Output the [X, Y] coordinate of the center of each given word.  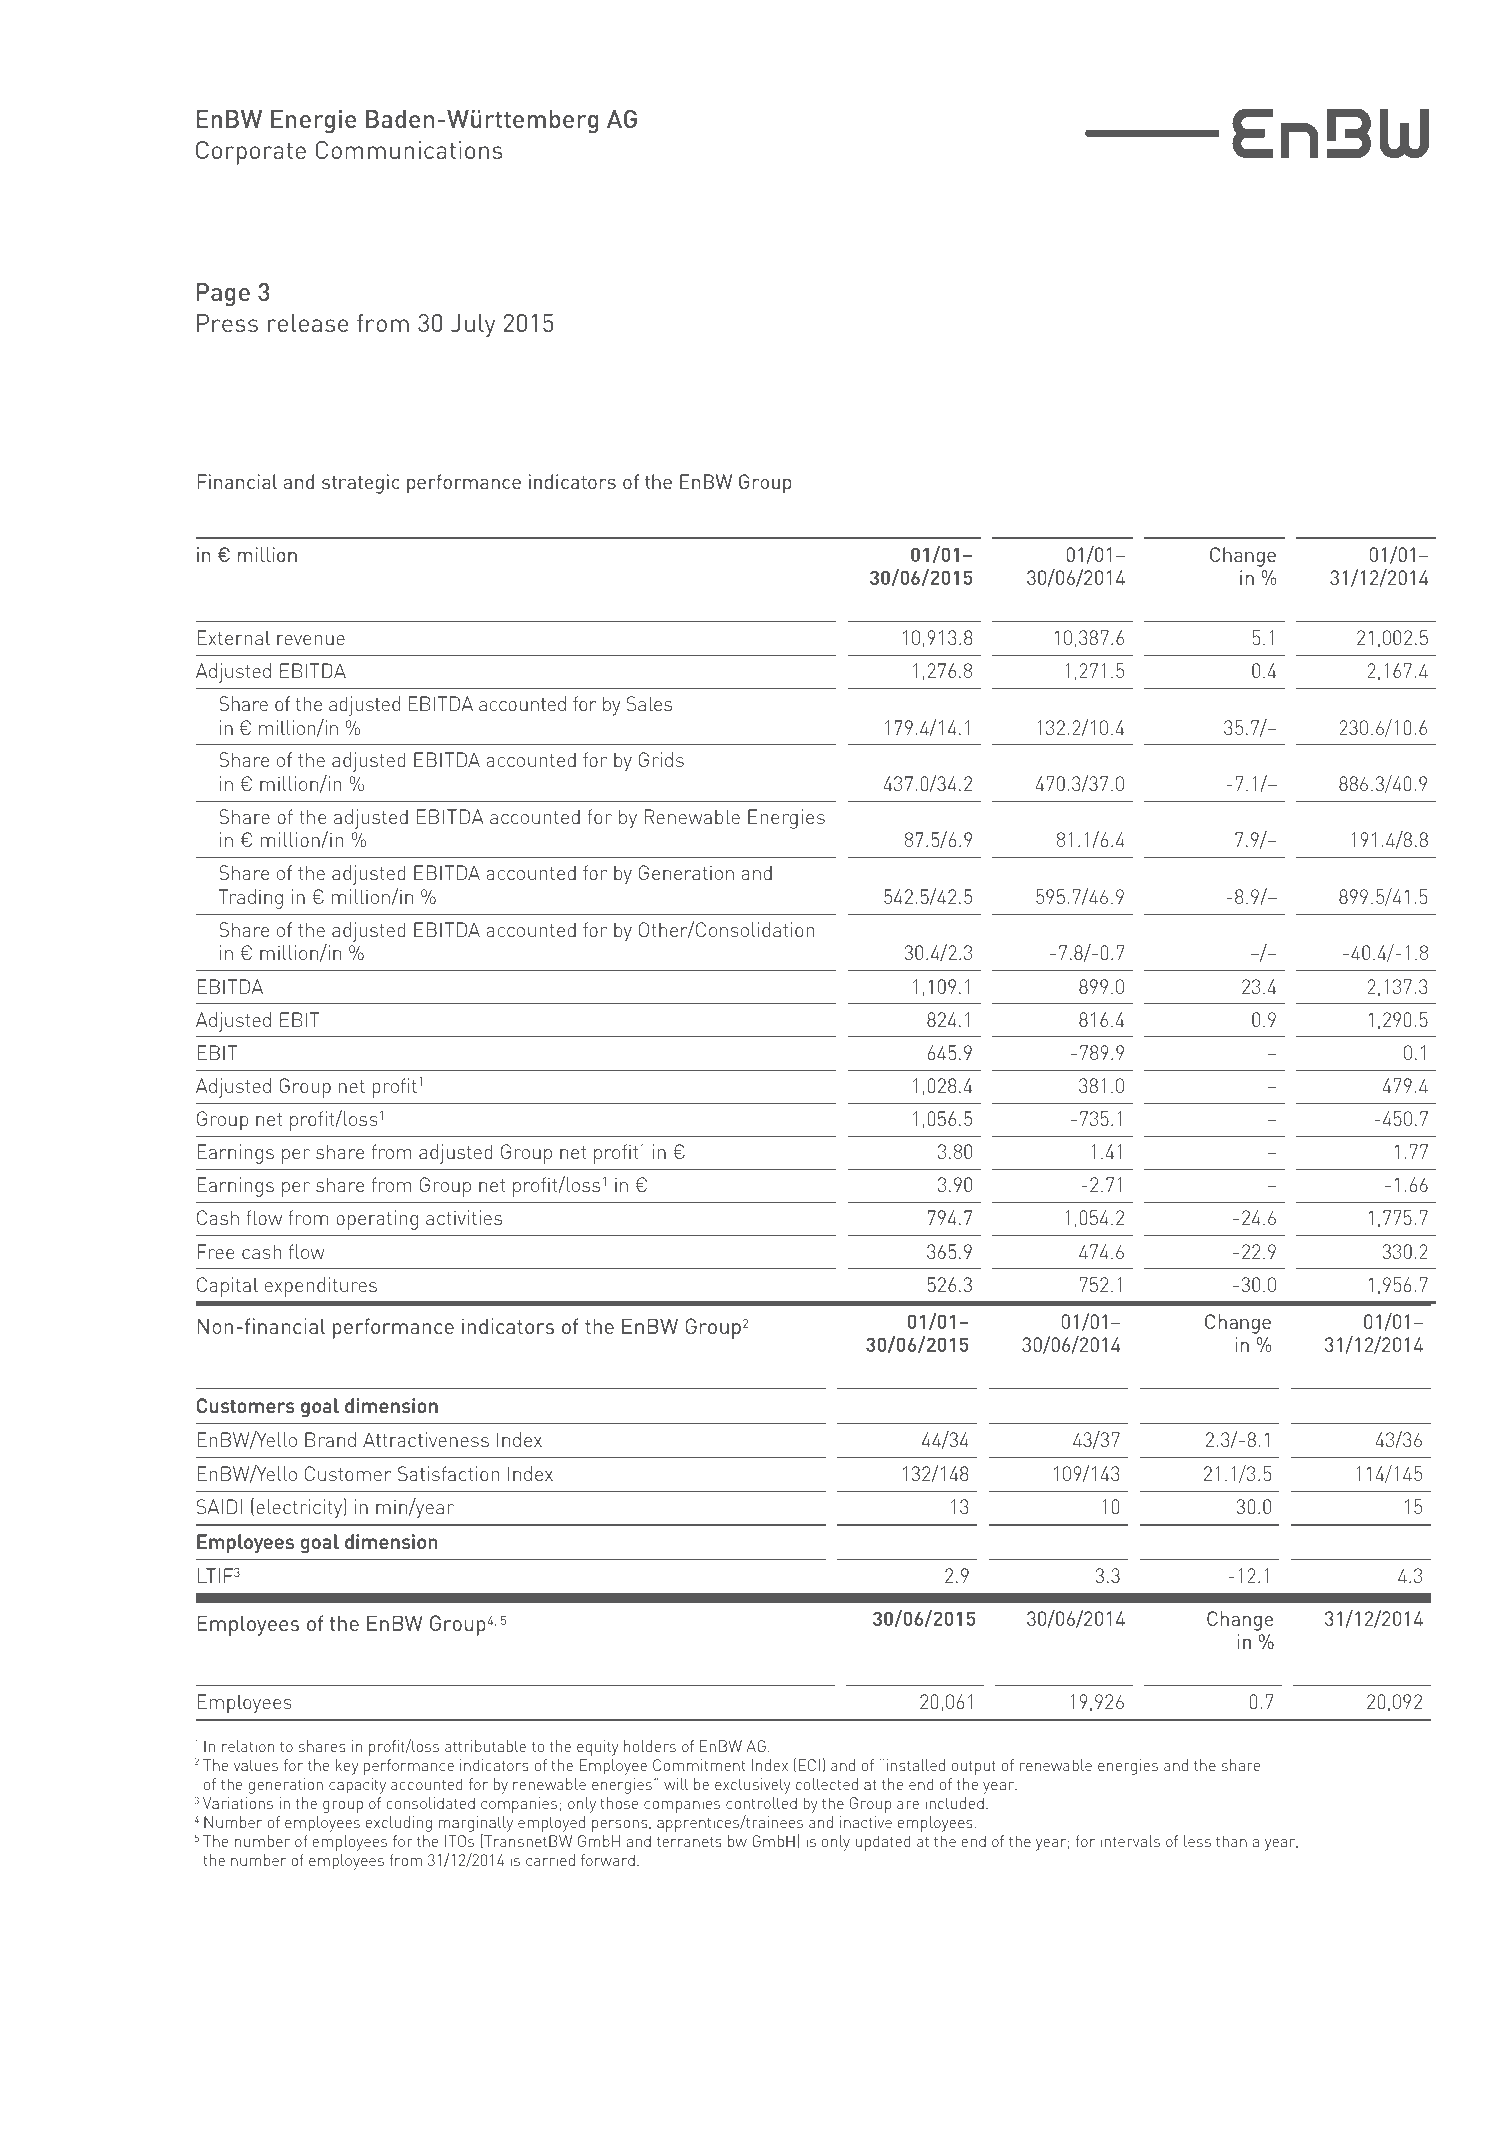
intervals [1130, 1841]
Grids [661, 759]
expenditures [321, 1287]
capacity [357, 1786]
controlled [761, 1803]
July [473, 326]
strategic [361, 484]
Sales [649, 703]
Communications [409, 150]
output [974, 1767]
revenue [311, 640]
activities [464, 1217]
